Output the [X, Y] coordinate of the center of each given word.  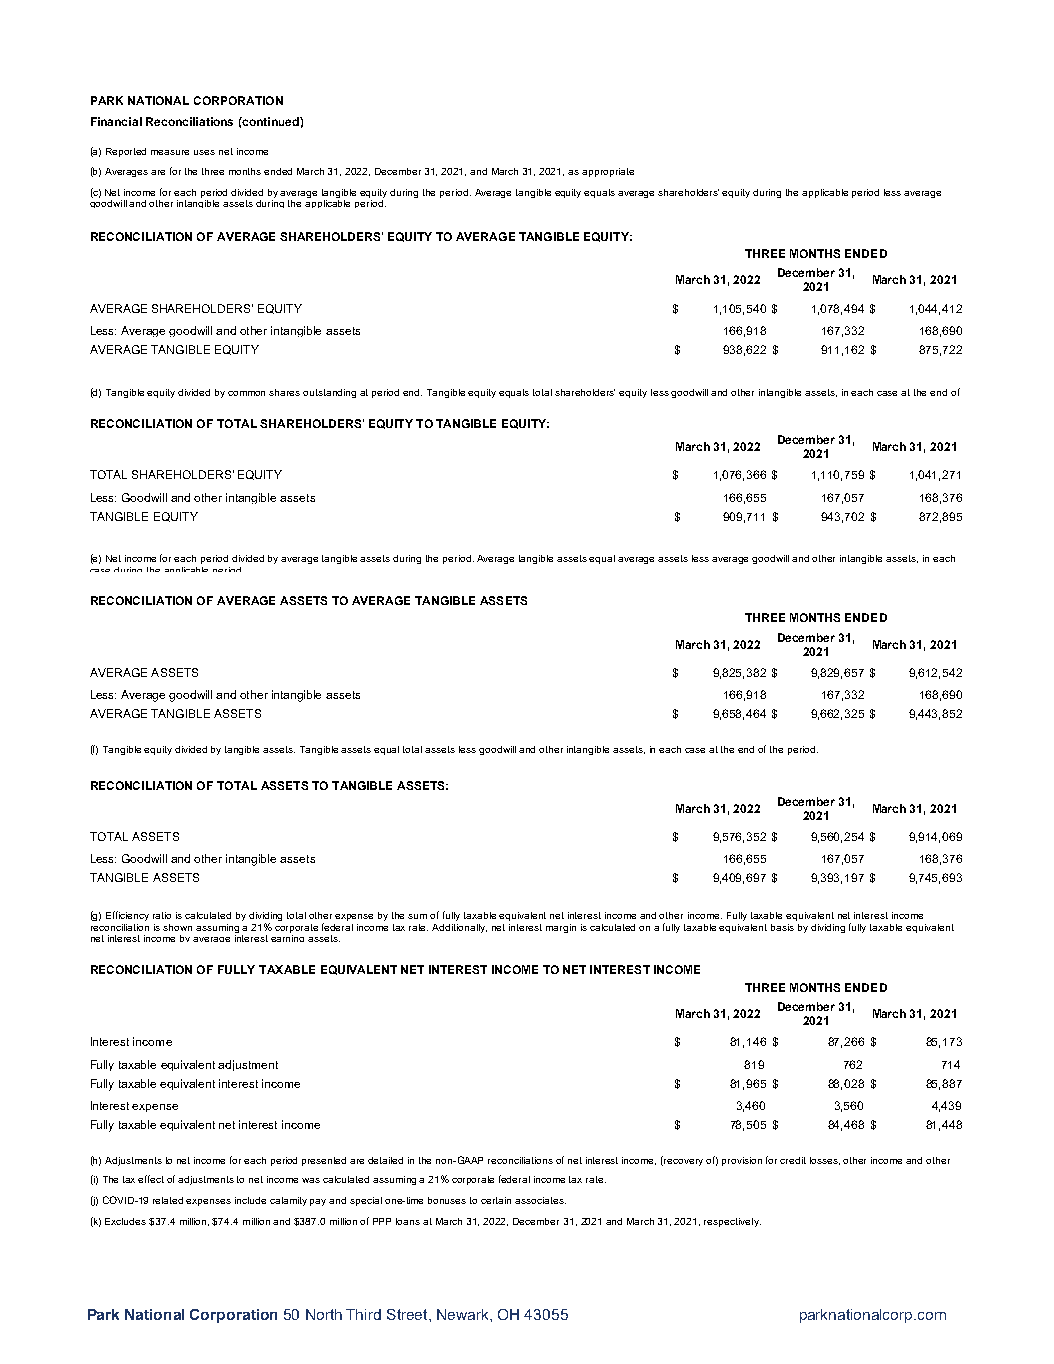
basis [782, 927]
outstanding [329, 393]
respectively [732, 1222]
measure [170, 152]
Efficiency [127, 916]
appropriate [608, 172]
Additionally [459, 928]
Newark [464, 1314]
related [168, 1200]
